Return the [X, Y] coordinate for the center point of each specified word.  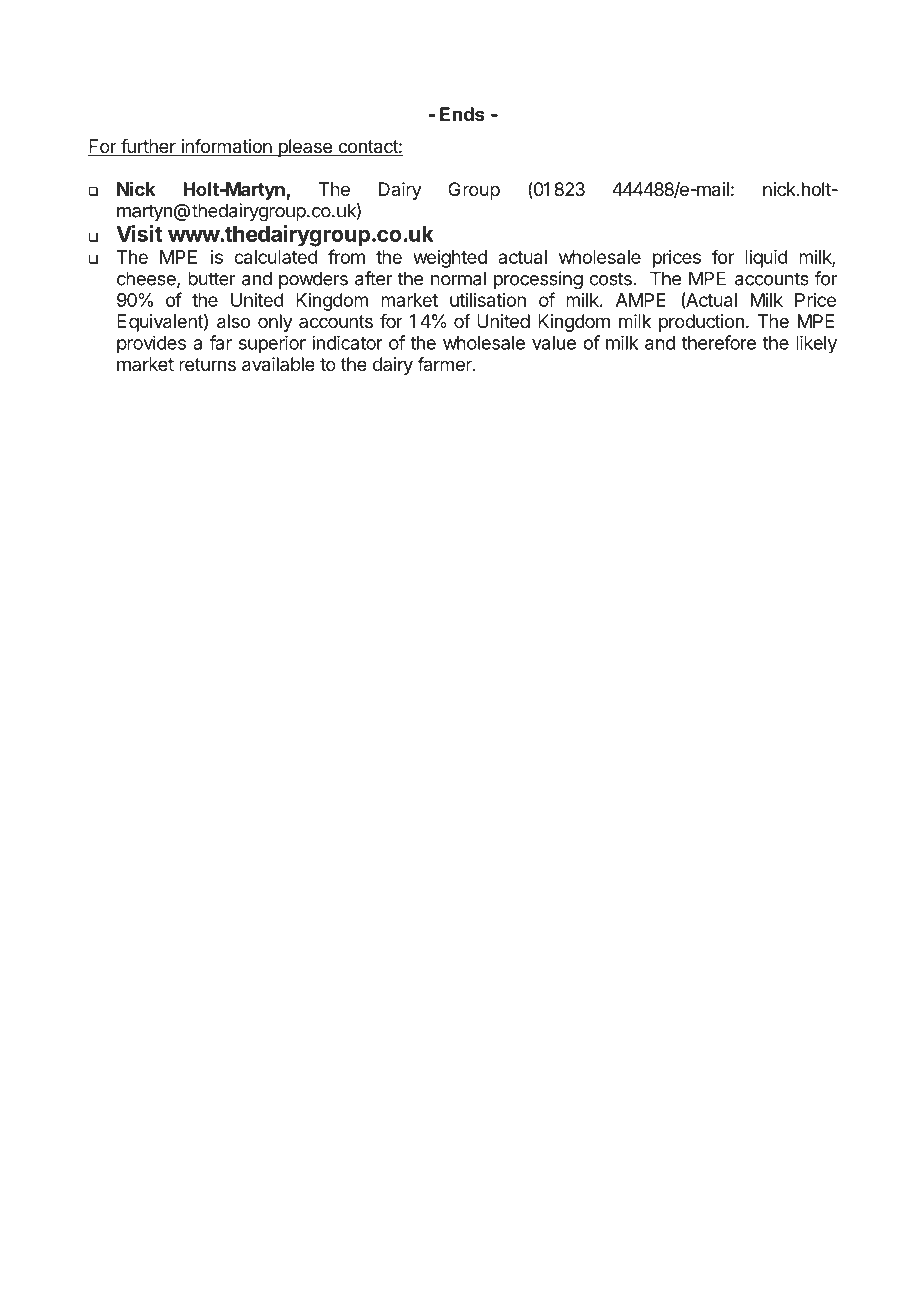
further [148, 147]
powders [313, 280]
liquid [766, 259]
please [305, 148]
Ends [462, 114]
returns [207, 364]
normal [458, 278]
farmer [445, 364]
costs [610, 279]
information [226, 147]
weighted [450, 259]
